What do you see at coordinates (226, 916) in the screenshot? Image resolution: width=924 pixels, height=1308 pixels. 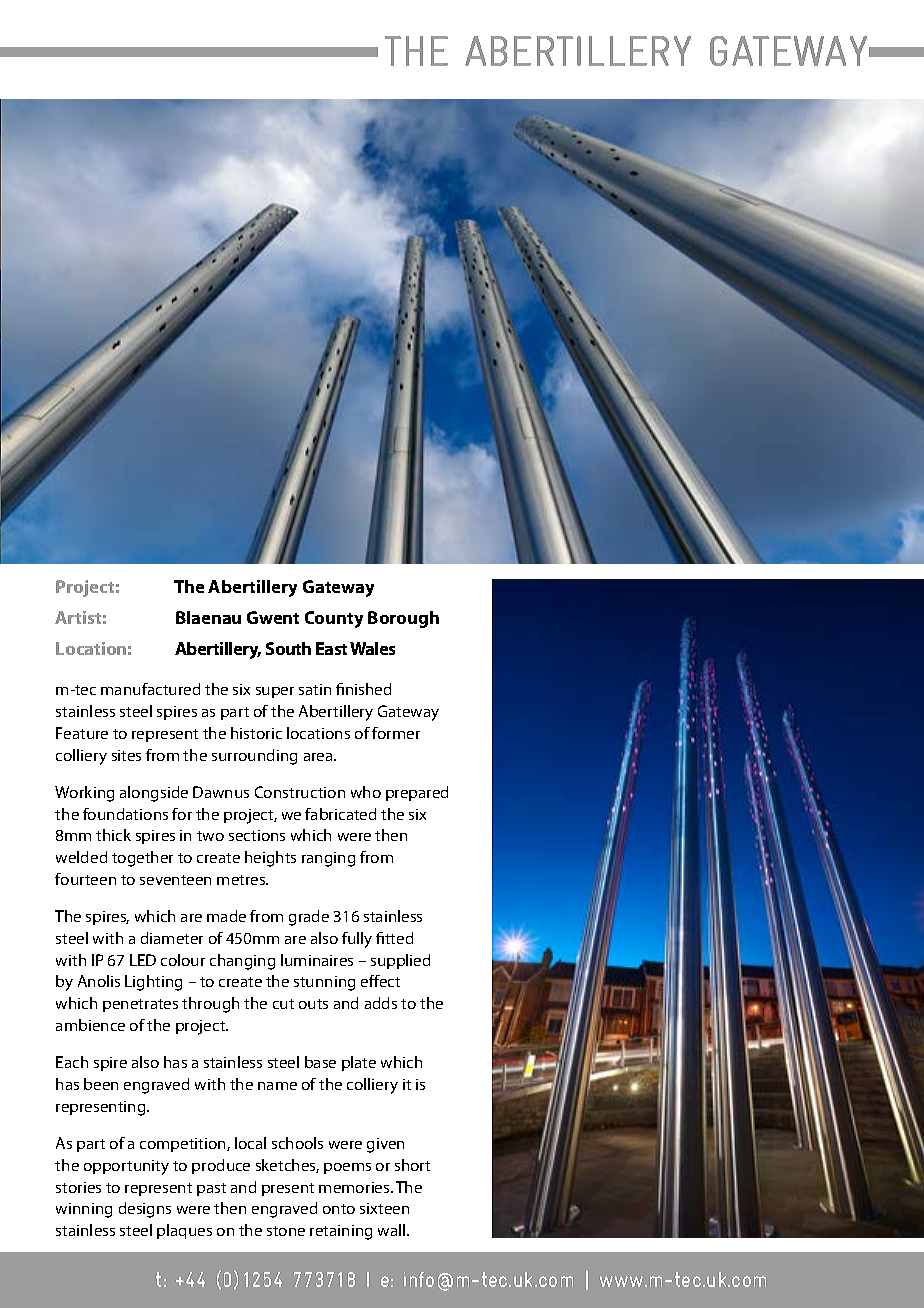 I see `made` at bounding box center [226, 916].
